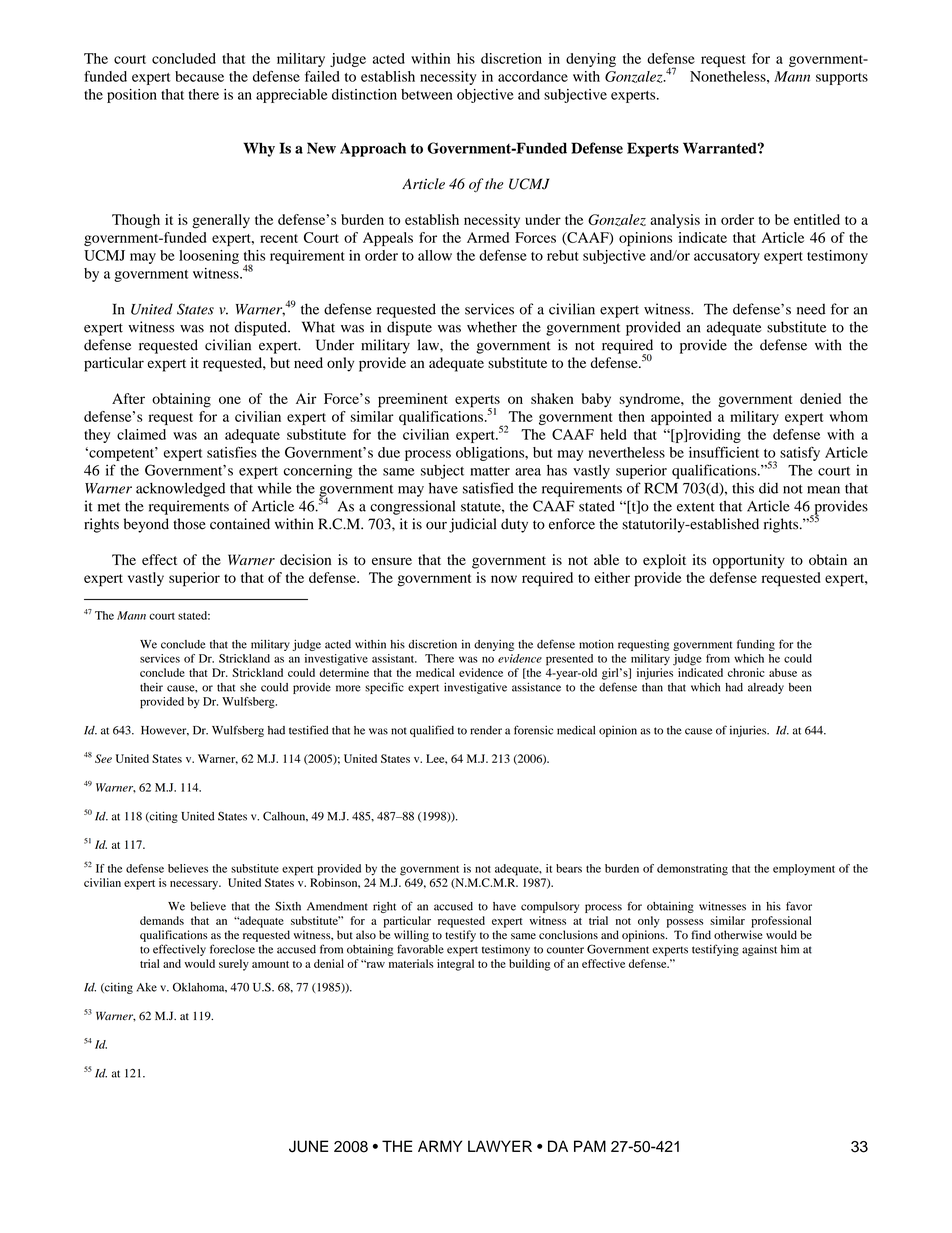 The image size is (952, 1233). Describe the element at coordinates (232, 452) in the screenshot. I see `satisfies` at that location.
